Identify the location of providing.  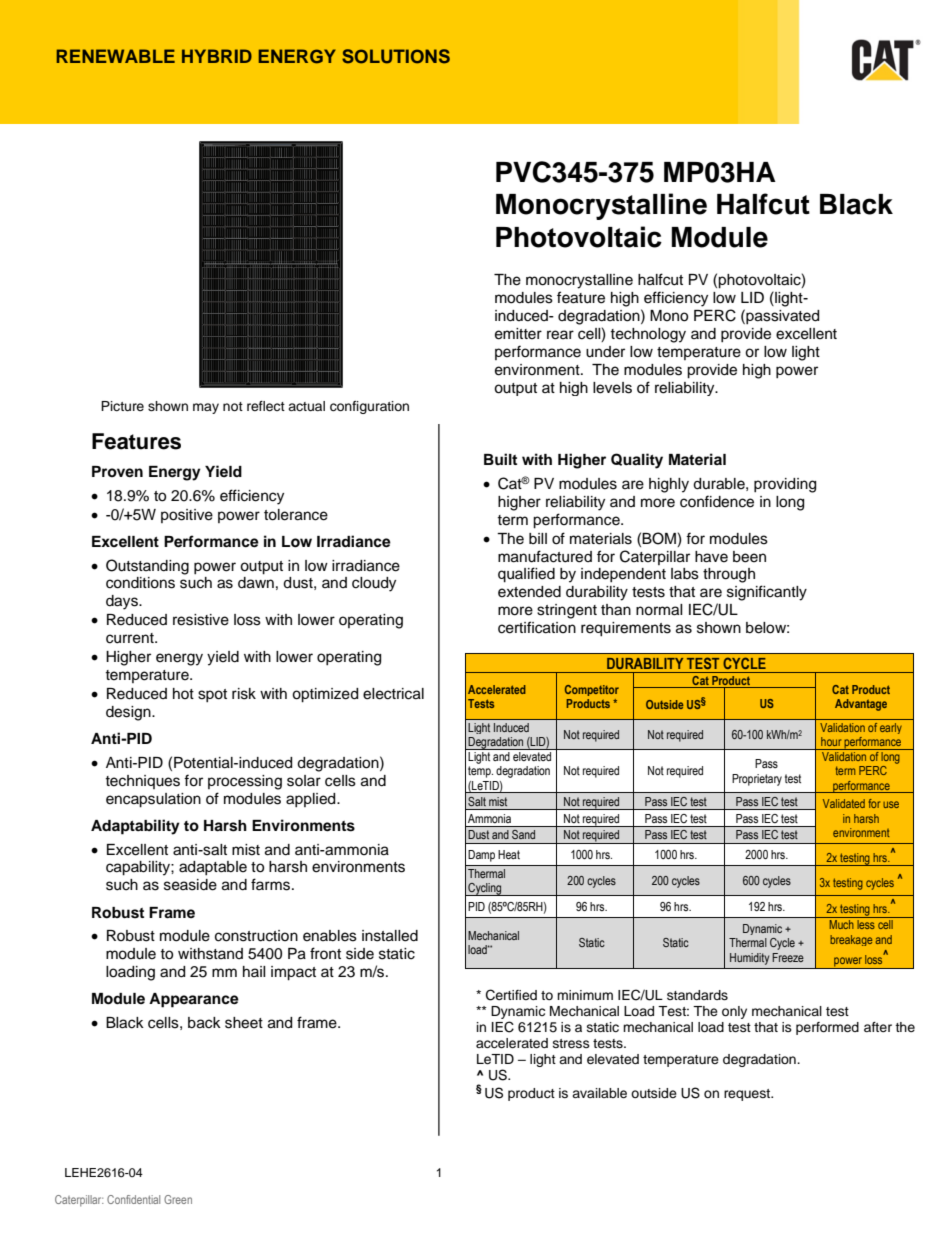
(785, 485).
